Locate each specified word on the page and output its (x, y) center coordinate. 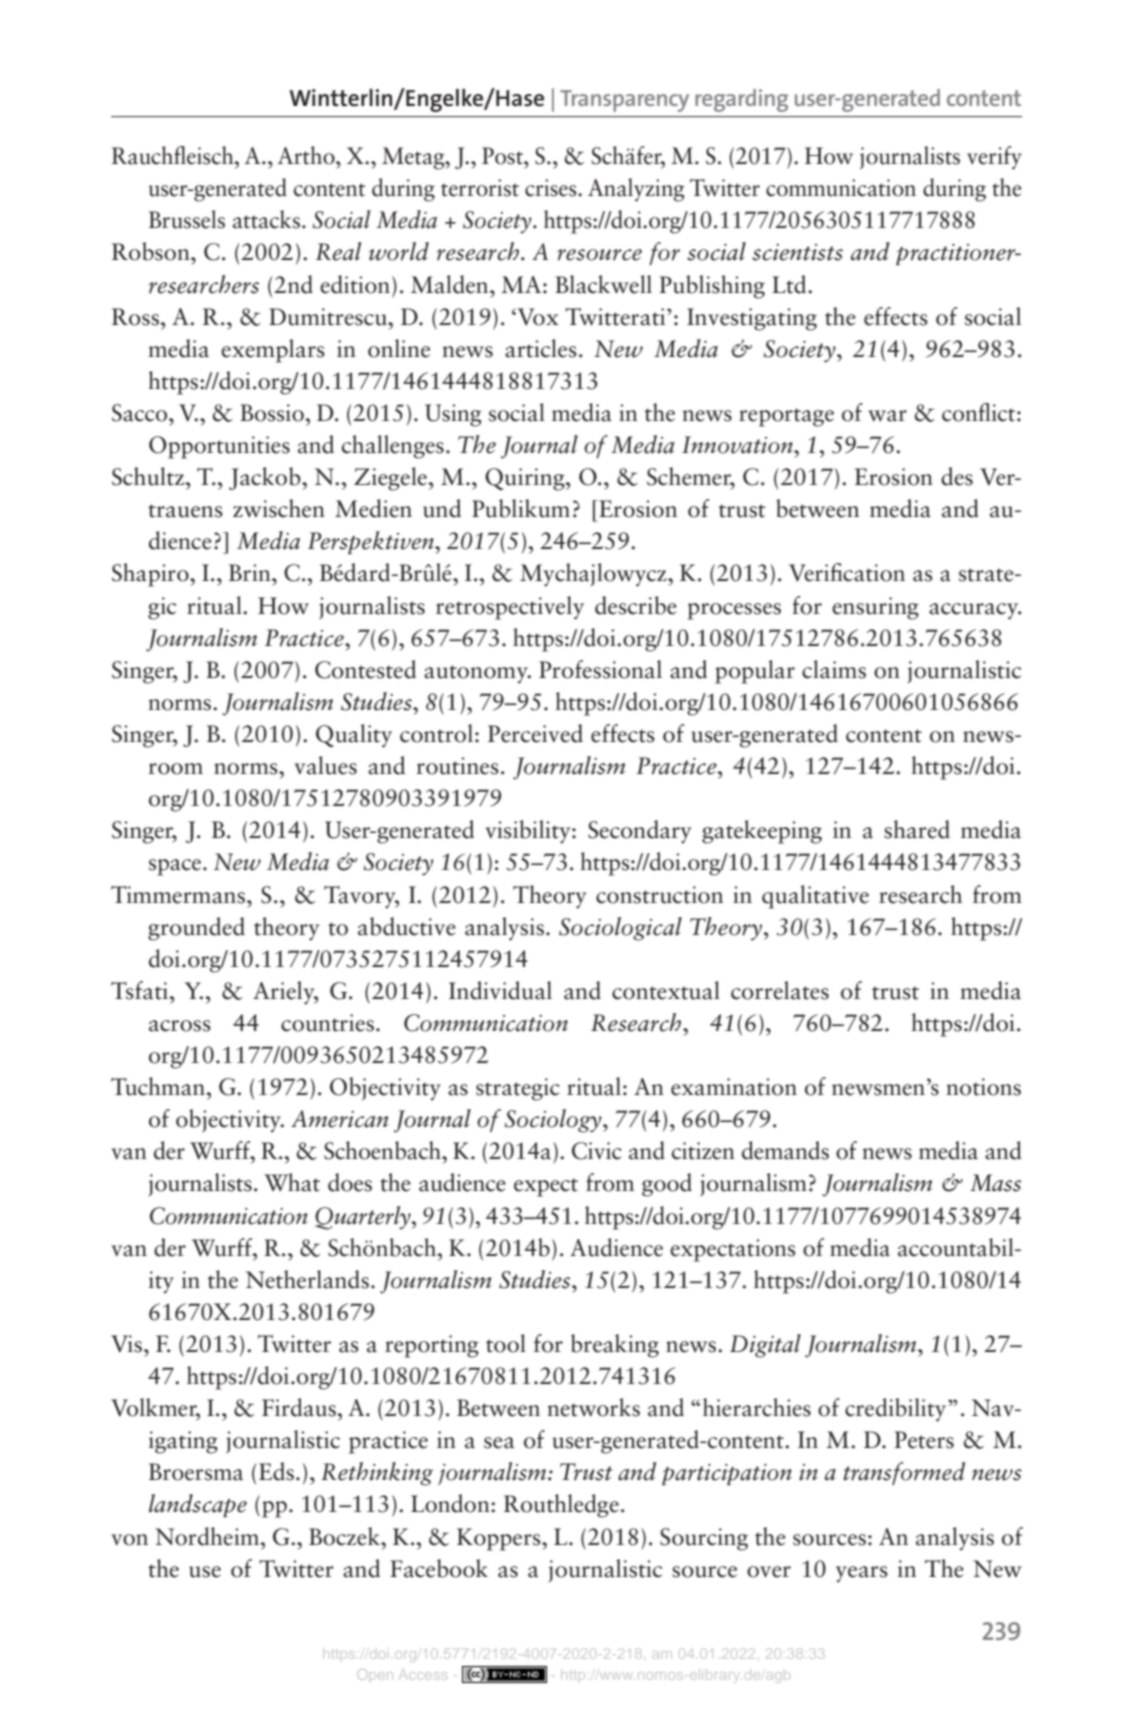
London (451, 1503)
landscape (198, 1506)
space (176, 867)
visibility (529, 832)
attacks (268, 219)
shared (917, 829)
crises (552, 188)
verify (994, 158)
